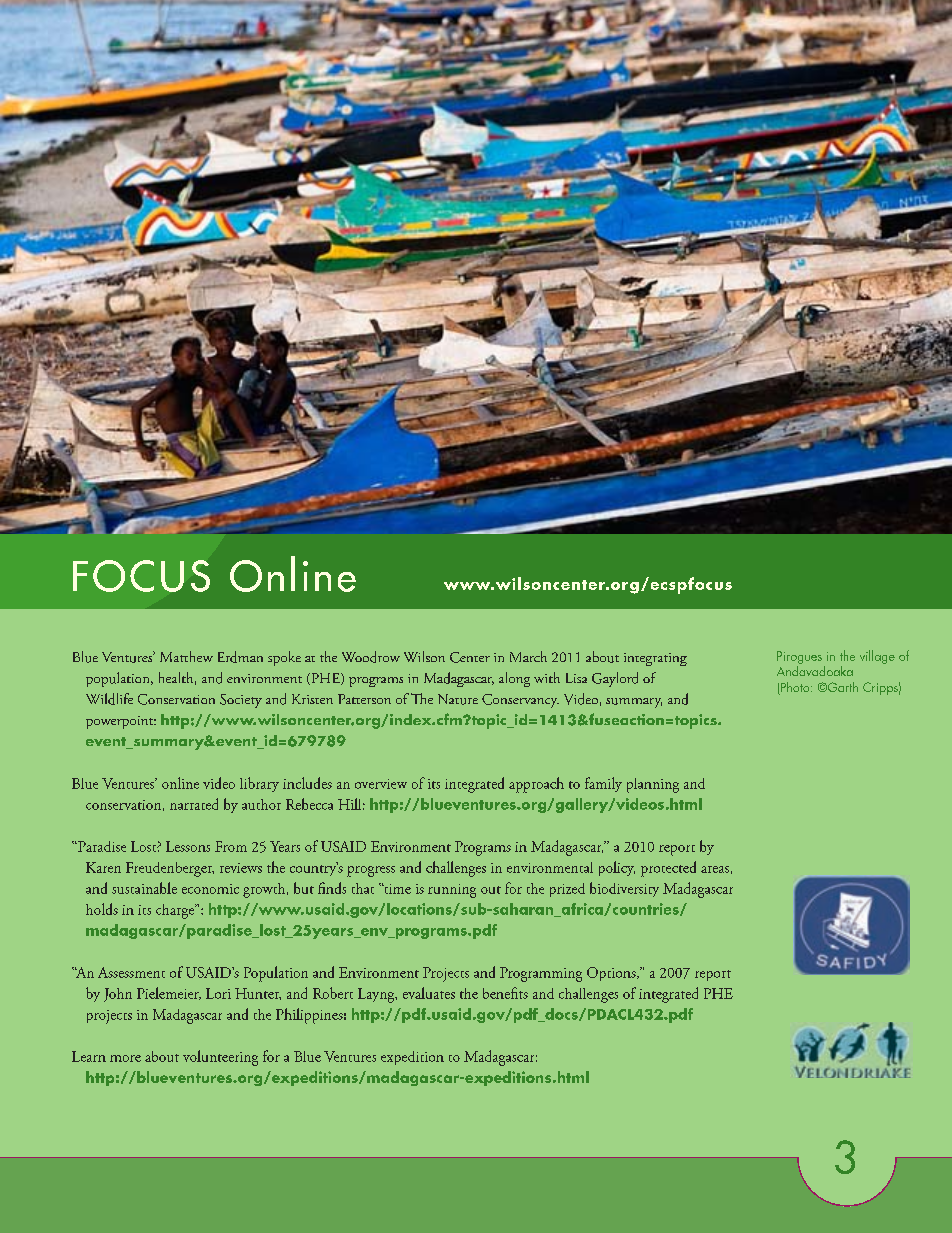 This screenshot has height=1233, width=952. What do you see at coordinates (505, 993) in the screenshot?
I see `benefits` at bounding box center [505, 993].
